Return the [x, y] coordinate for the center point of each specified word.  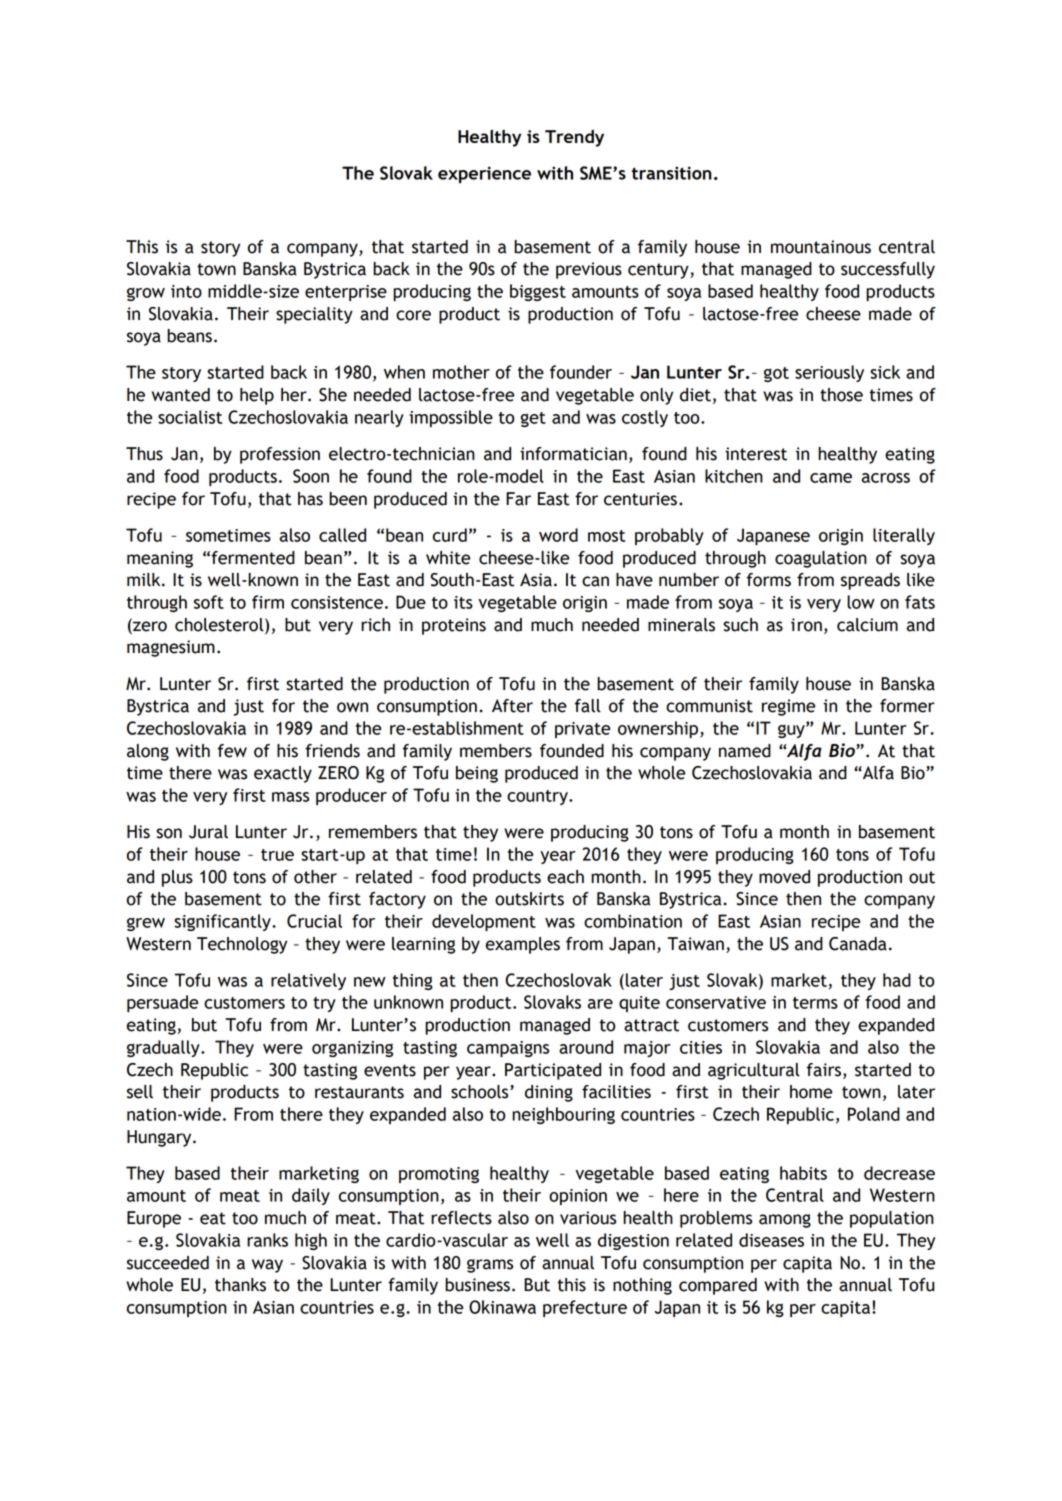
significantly [223, 922]
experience [484, 174]
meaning [160, 559]
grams [490, 1266]
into [186, 291]
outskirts [529, 899]
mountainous [821, 247]
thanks [240, 1285]
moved [784, 877]
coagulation [821, 559]
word [558, 535]
